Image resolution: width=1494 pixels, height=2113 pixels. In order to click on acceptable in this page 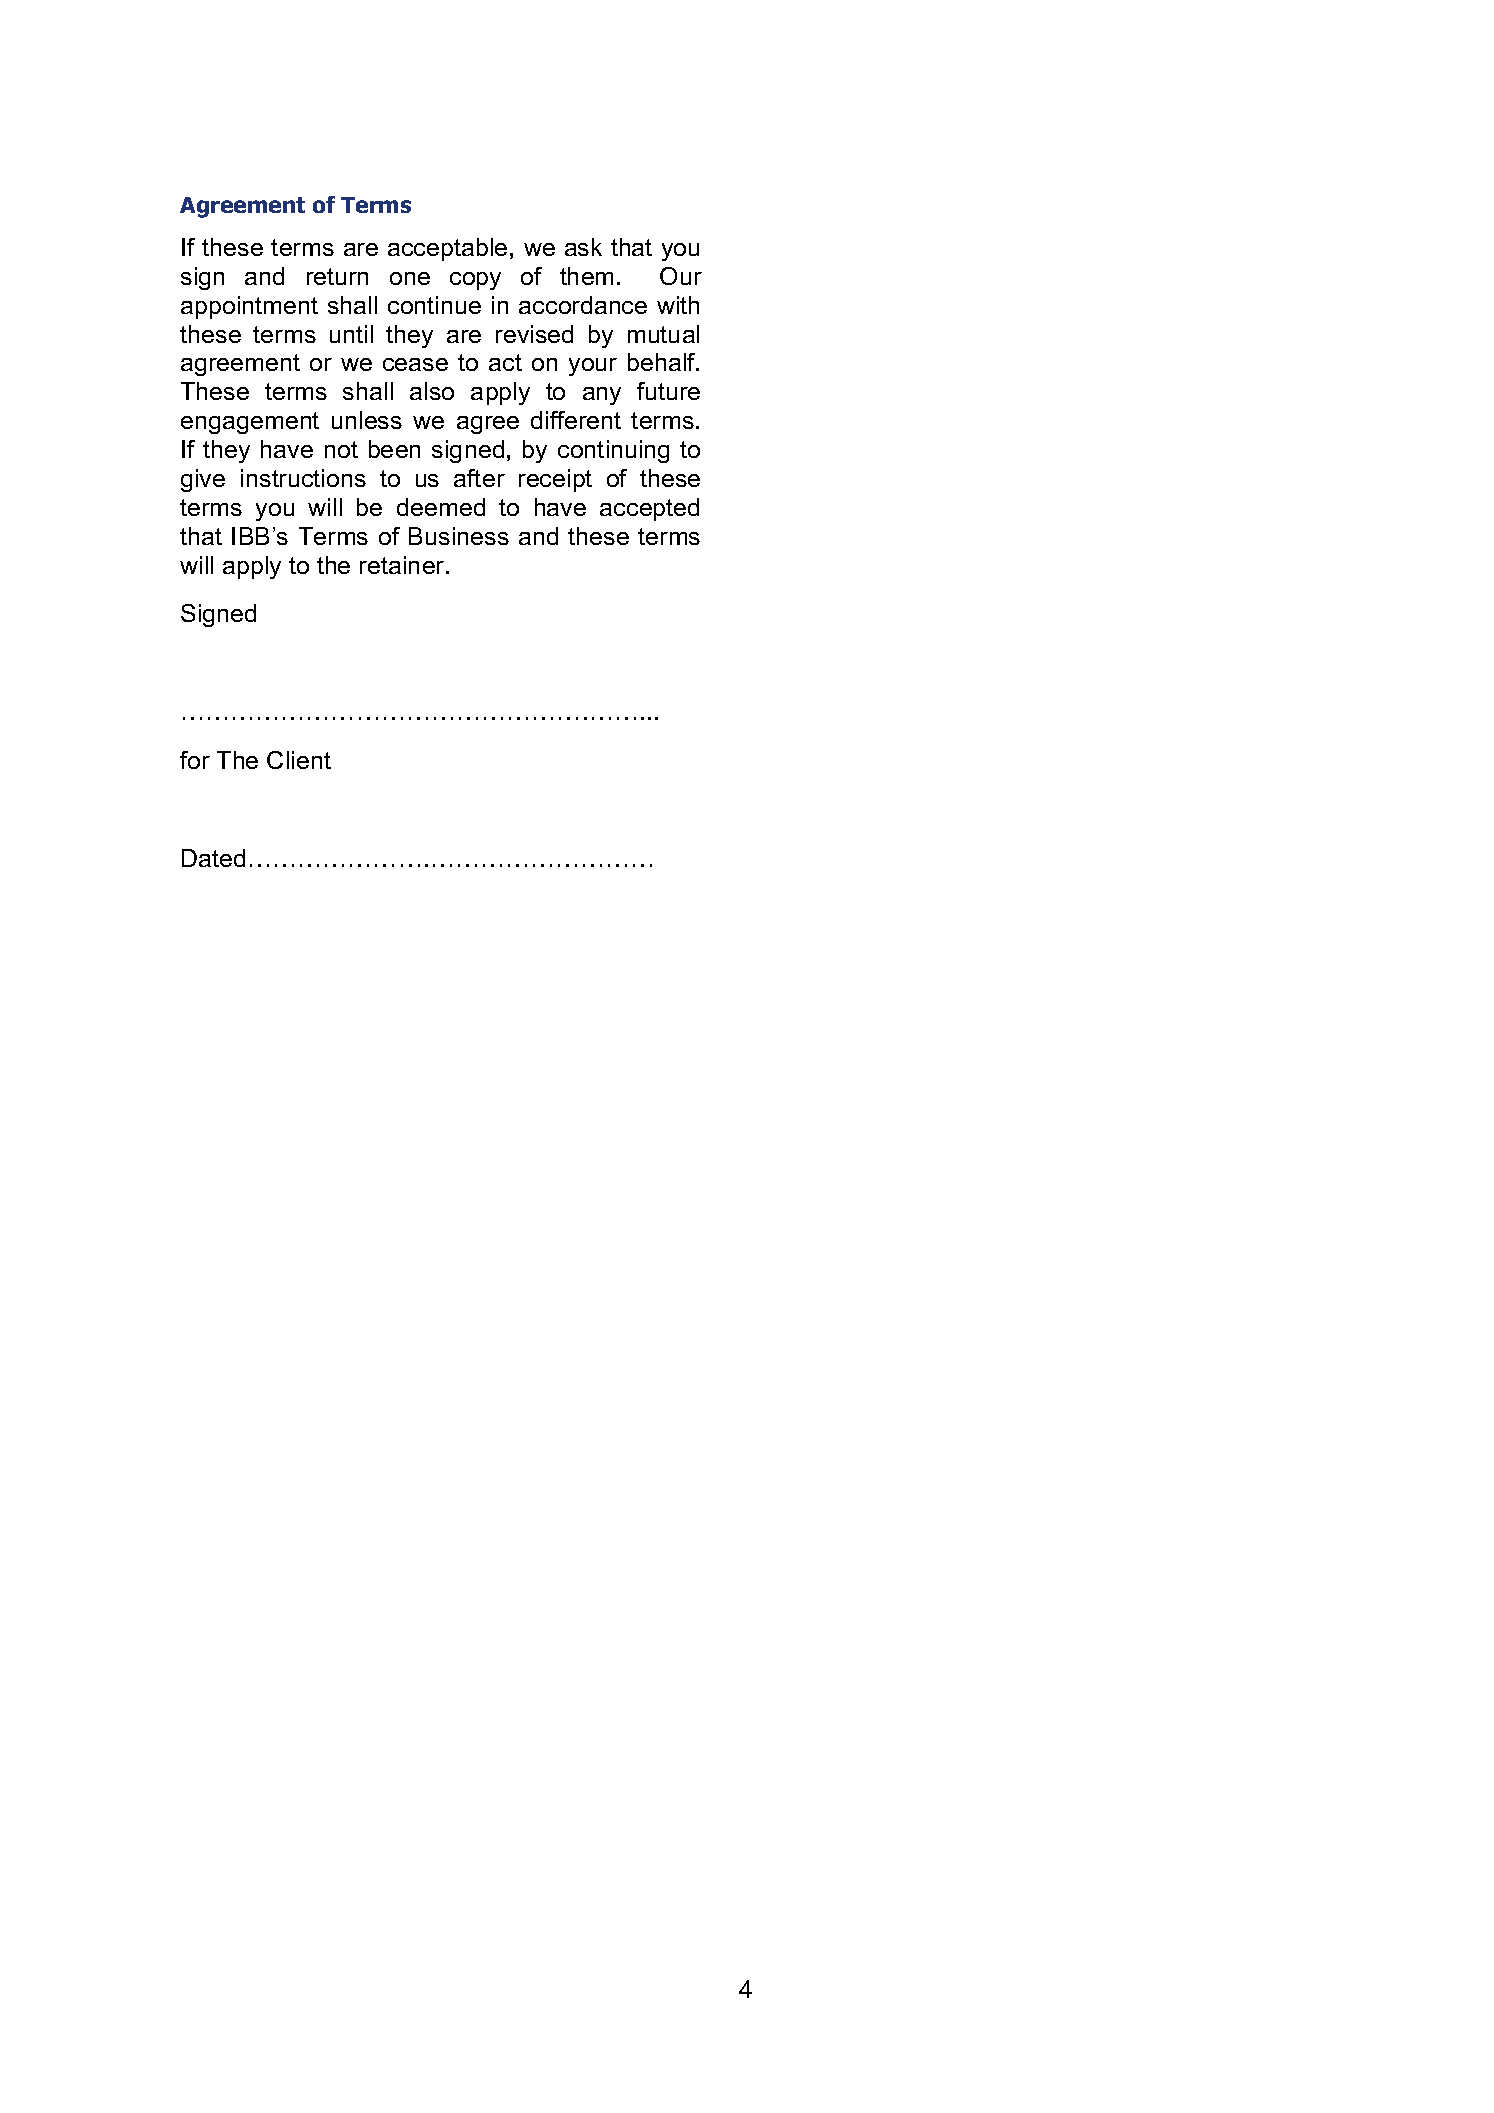, I will do `click(447, 249)`.
